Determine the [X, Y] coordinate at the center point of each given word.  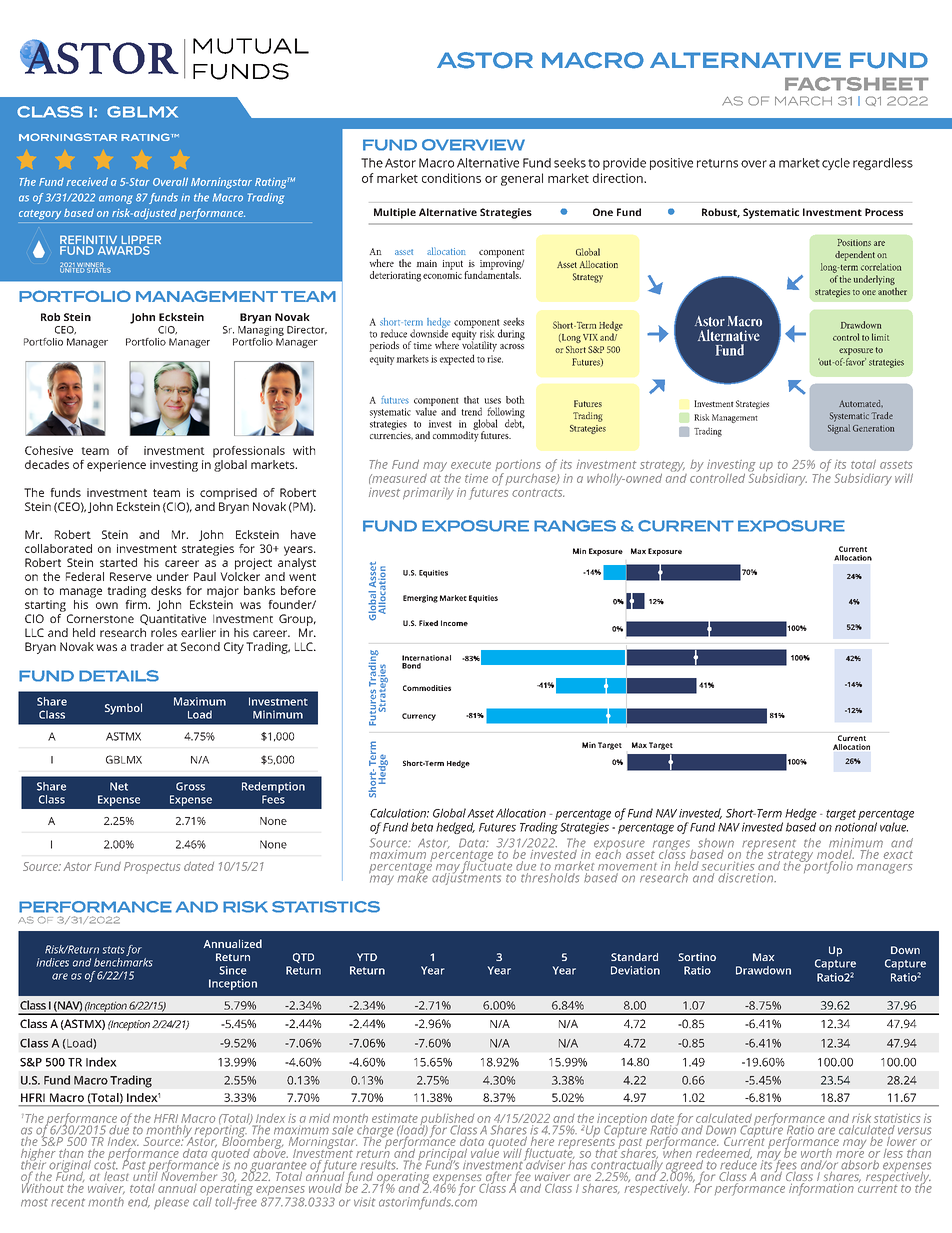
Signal [839, 429]
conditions [451, 178]
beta [422, 827]
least [117, 1175]
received [87, 181]
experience [116, 466]
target [841, 816]
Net [119, 786]
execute [471, 465]
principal [443, 1156]
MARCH [803, 101]
